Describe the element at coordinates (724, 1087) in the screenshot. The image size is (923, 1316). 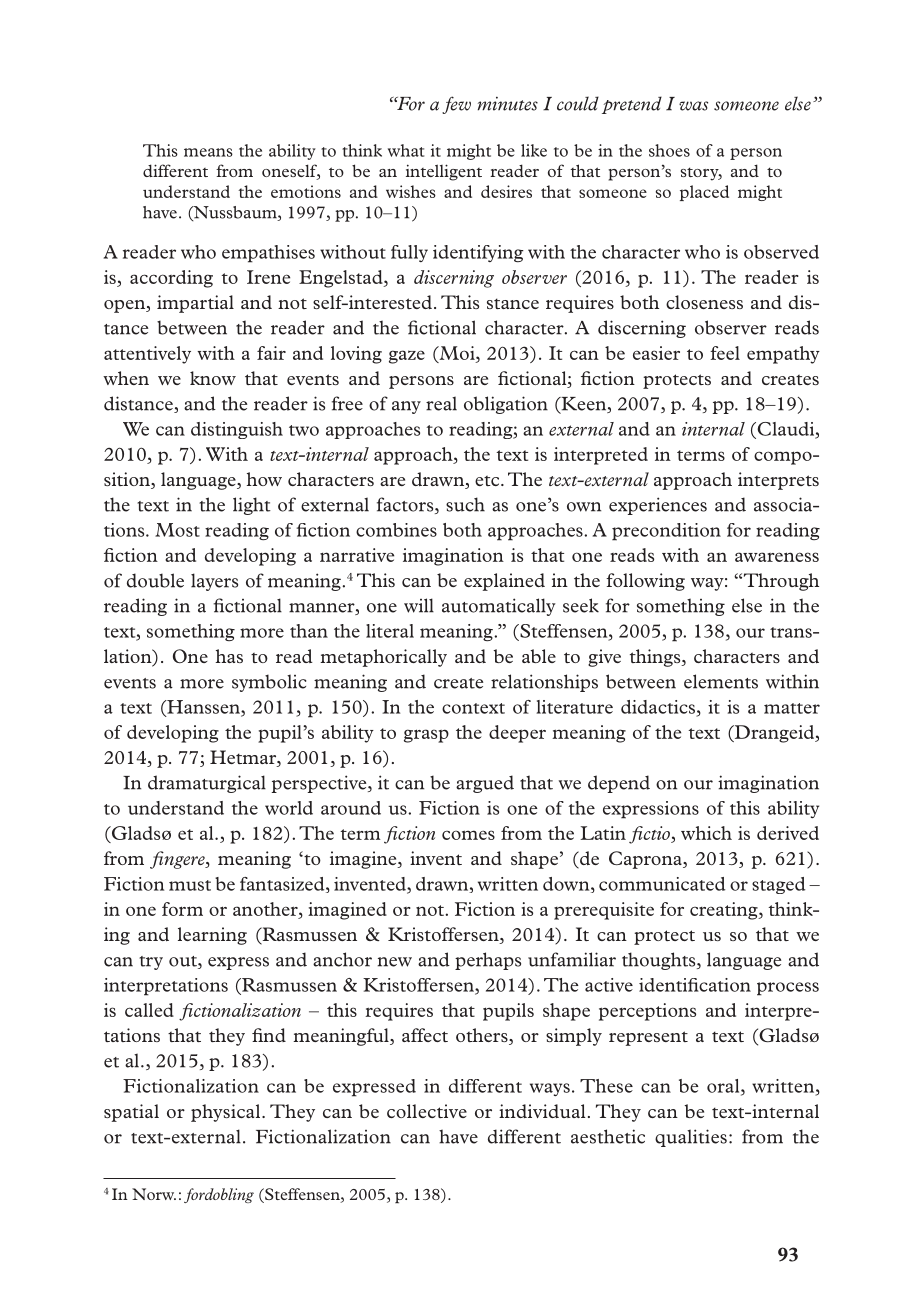
I see `oral` at that location.
